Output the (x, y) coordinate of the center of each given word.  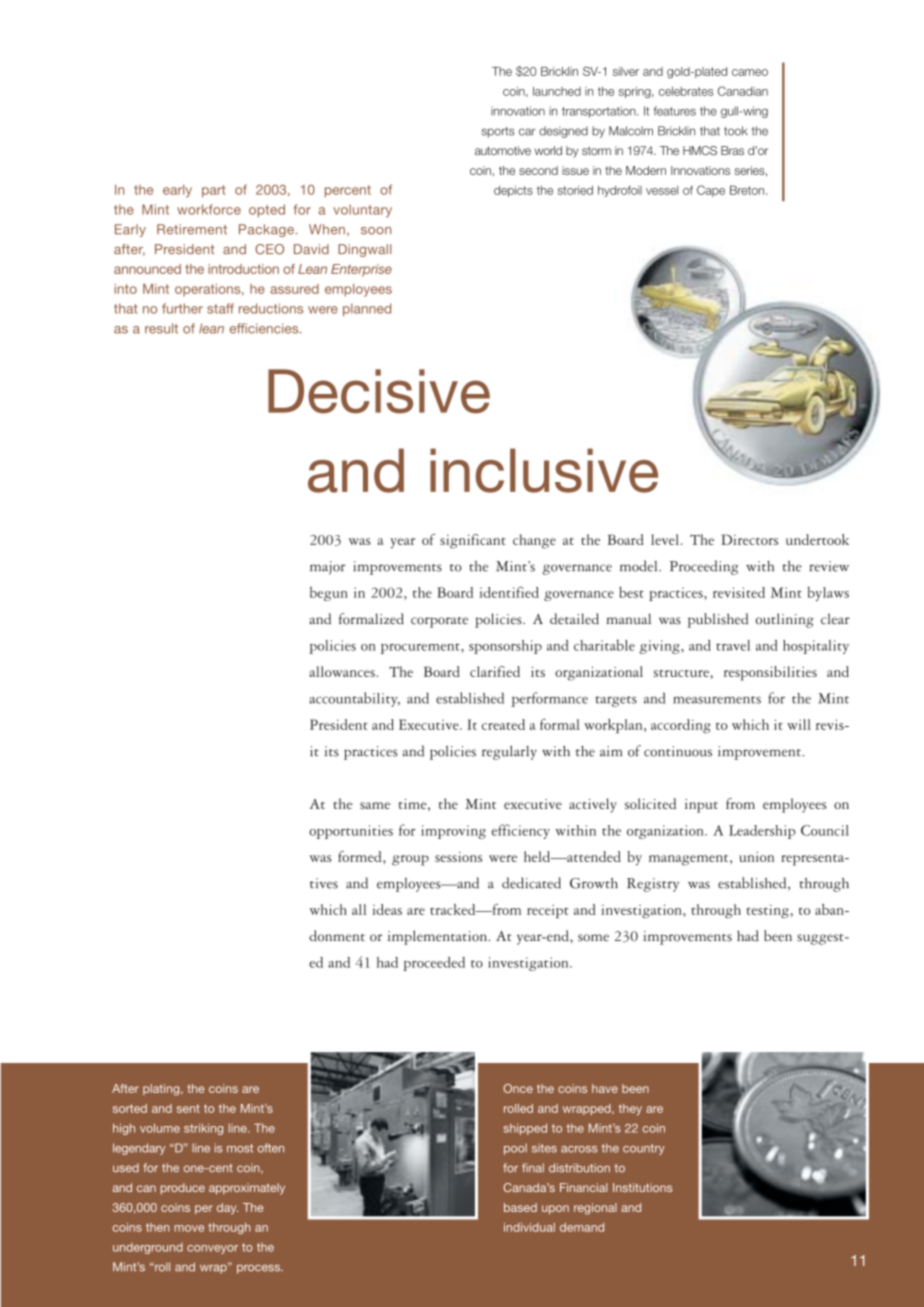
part (213, 191)
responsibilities (770, 673)
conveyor (212, 1249)
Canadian (743, 91)
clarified (495, 671)
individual (529, 1227)
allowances (342, 671)
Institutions (642, 1187)
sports (498, 132)
